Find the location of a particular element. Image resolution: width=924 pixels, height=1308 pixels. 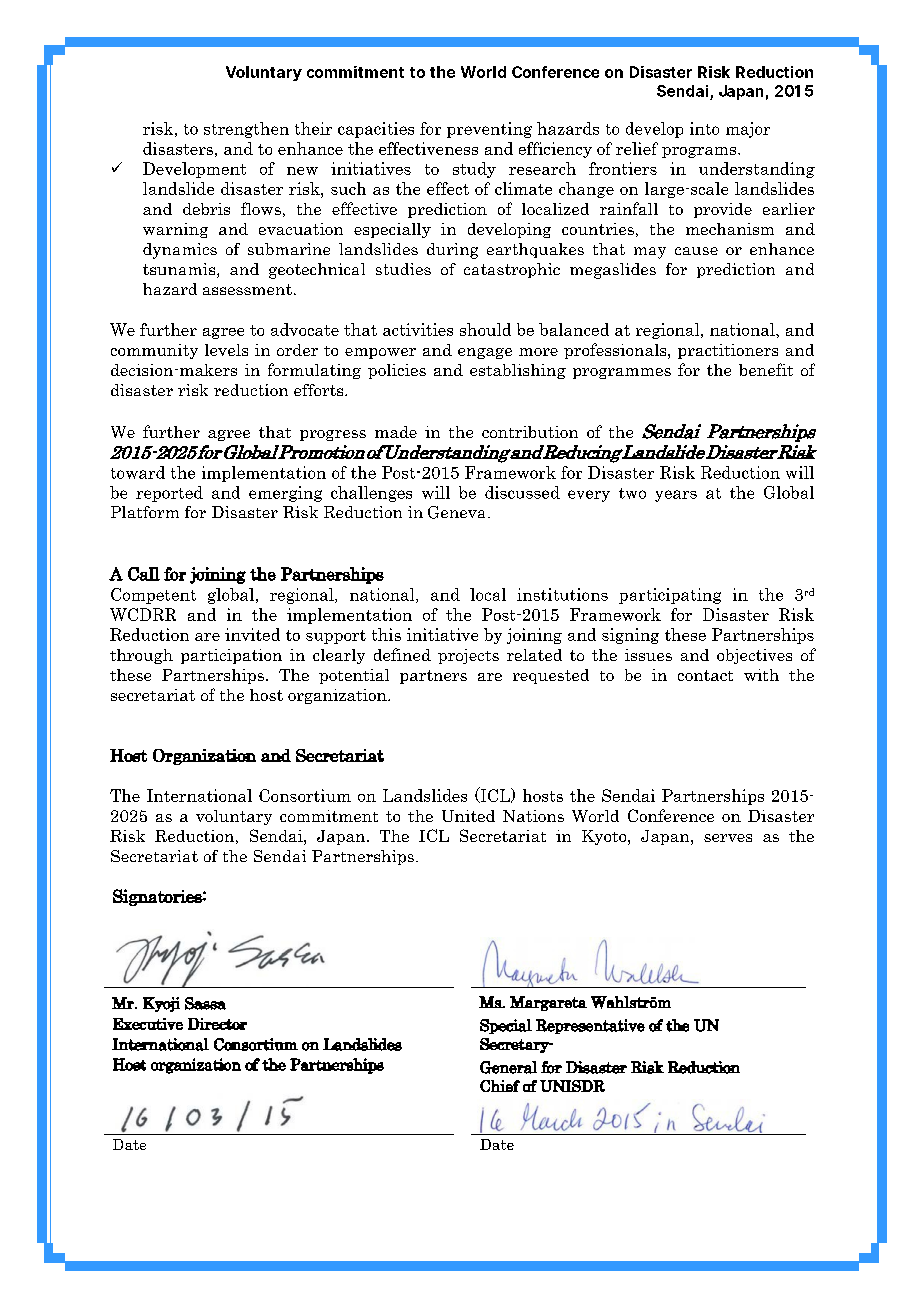

strengthen is located at coordinates (246, 130).
